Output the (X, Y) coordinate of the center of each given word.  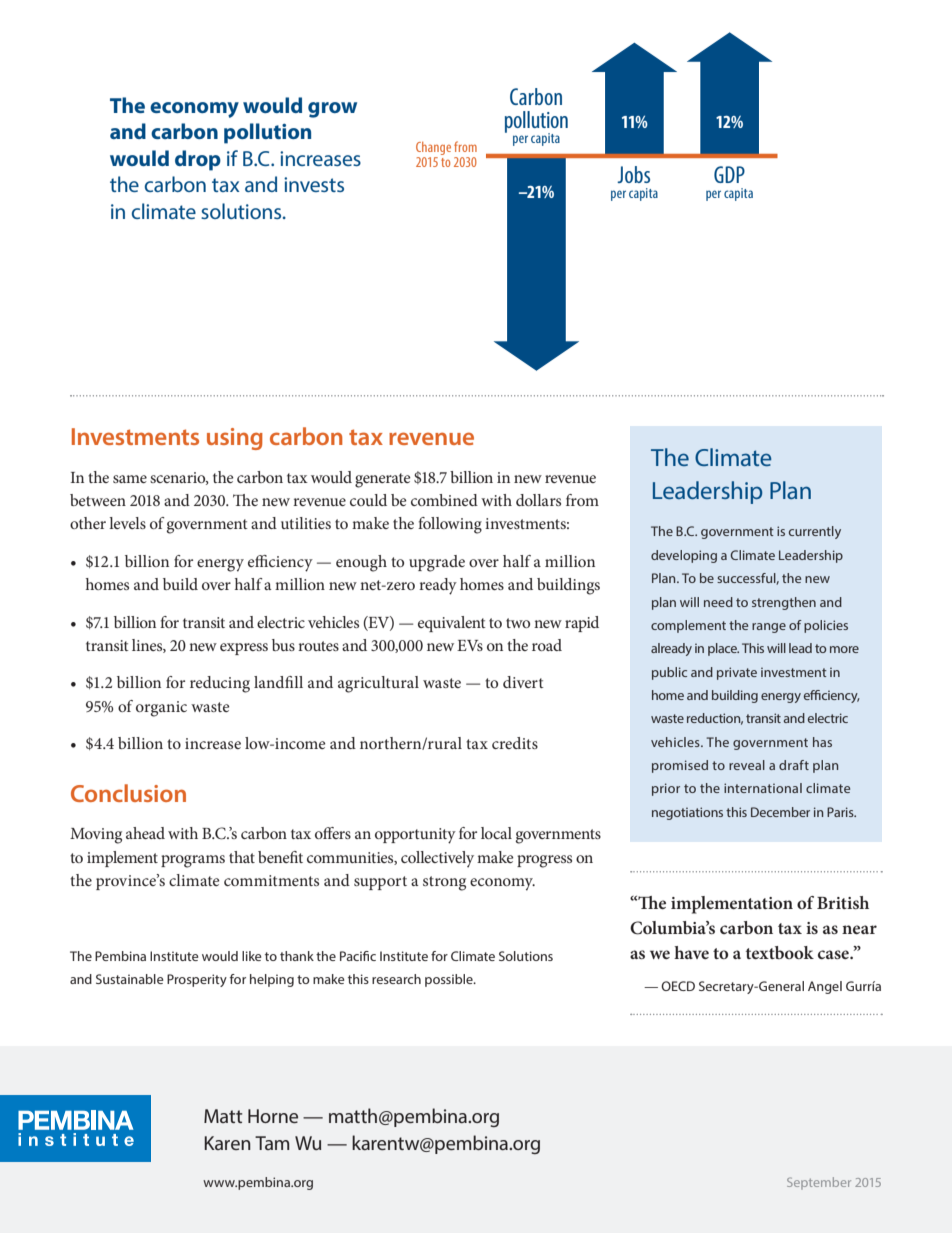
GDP (729, 174)
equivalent (452, 624)
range (769, 628)
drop (198, 160)
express (244, 649)
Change (433, 150)
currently (815, 532)
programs (193, 861)
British (843, 902)
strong (444, 883)
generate (383, 480)
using (235, 439)
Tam (272, 1143)
